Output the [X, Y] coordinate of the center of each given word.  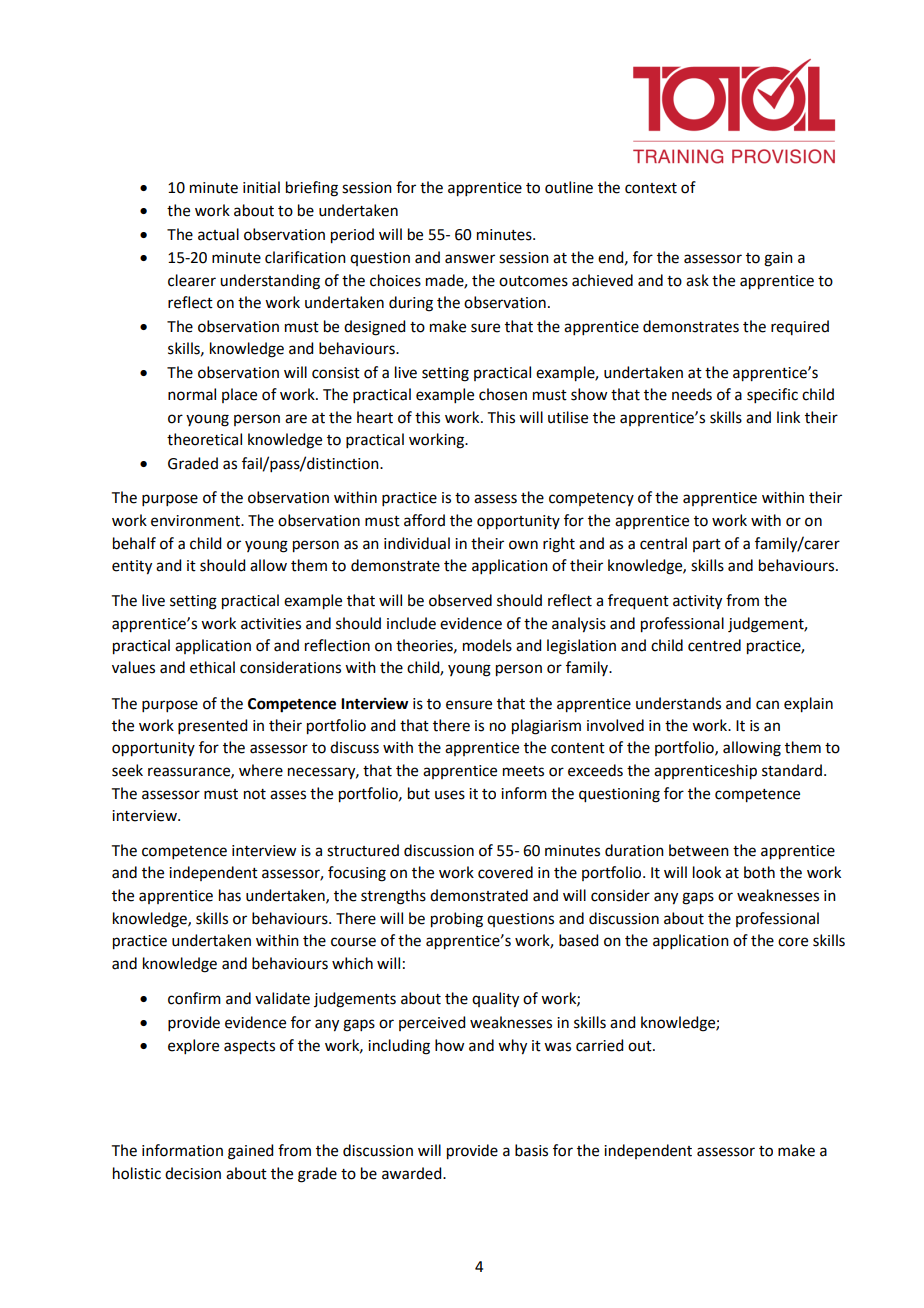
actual [218, 234]
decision [193, 1173]
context [651, 188]
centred [714, 645]
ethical [212, 667]
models [487, 645]
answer [470, 259]
